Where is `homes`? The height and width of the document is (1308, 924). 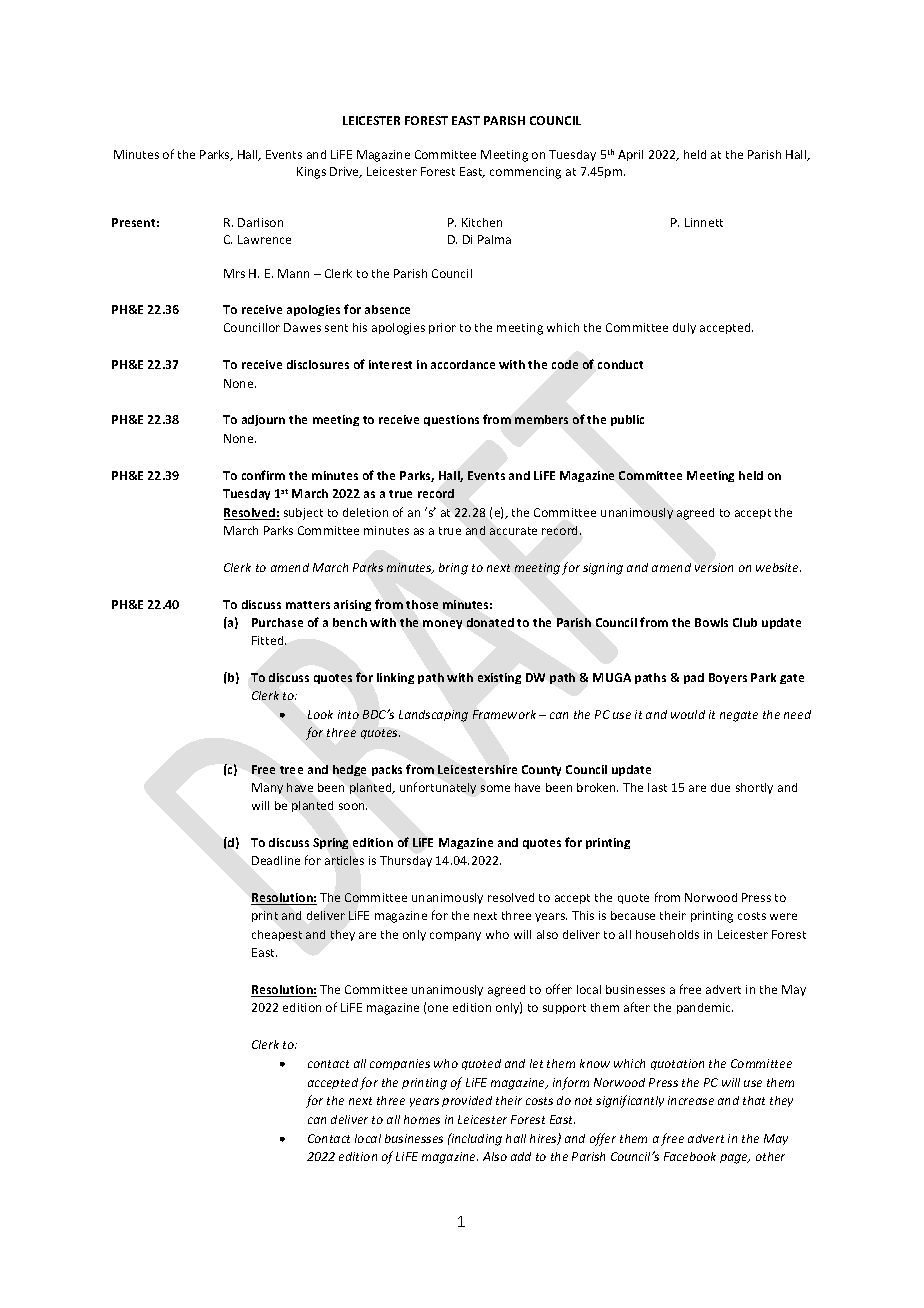
homes is located at coordinates (422, 1119).
